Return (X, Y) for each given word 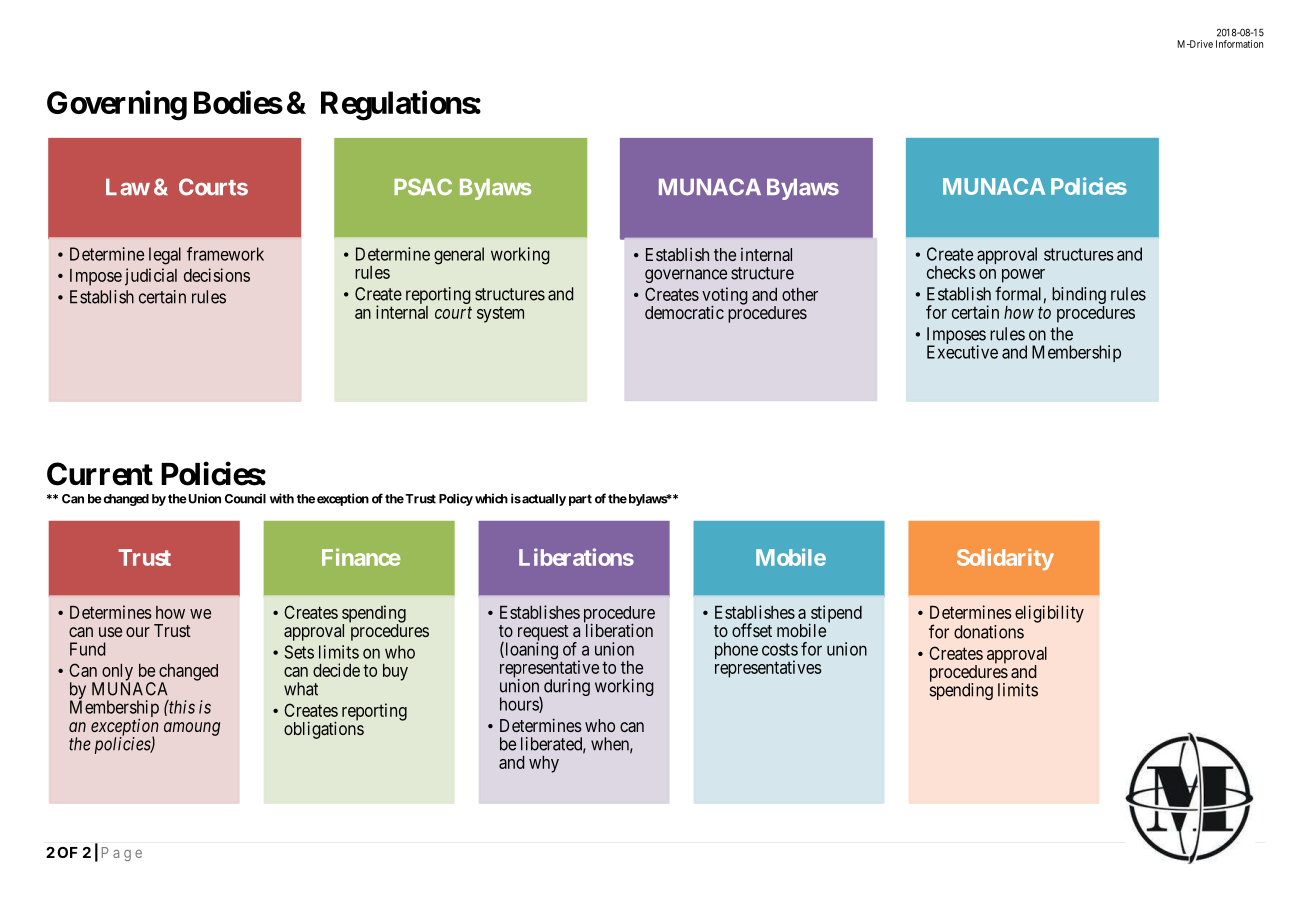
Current (100, 474)
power (1023, 276)
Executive (962, 352)
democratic (684, 312)
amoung (192, 729)
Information (1239, 44)
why (544, 764)
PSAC (423, 187)
